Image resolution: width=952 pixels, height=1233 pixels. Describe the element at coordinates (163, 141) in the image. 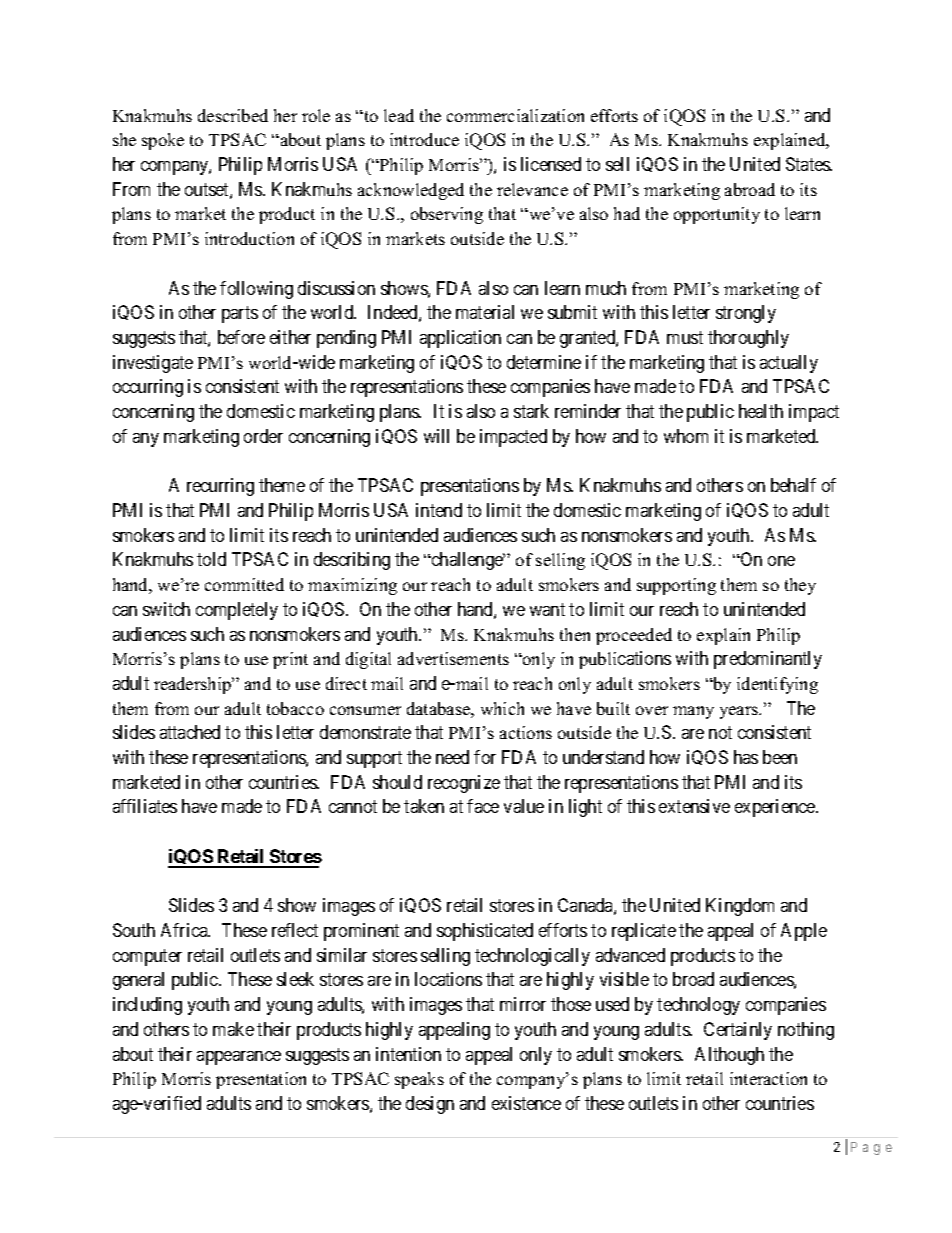

I see `spoke` at that location.
